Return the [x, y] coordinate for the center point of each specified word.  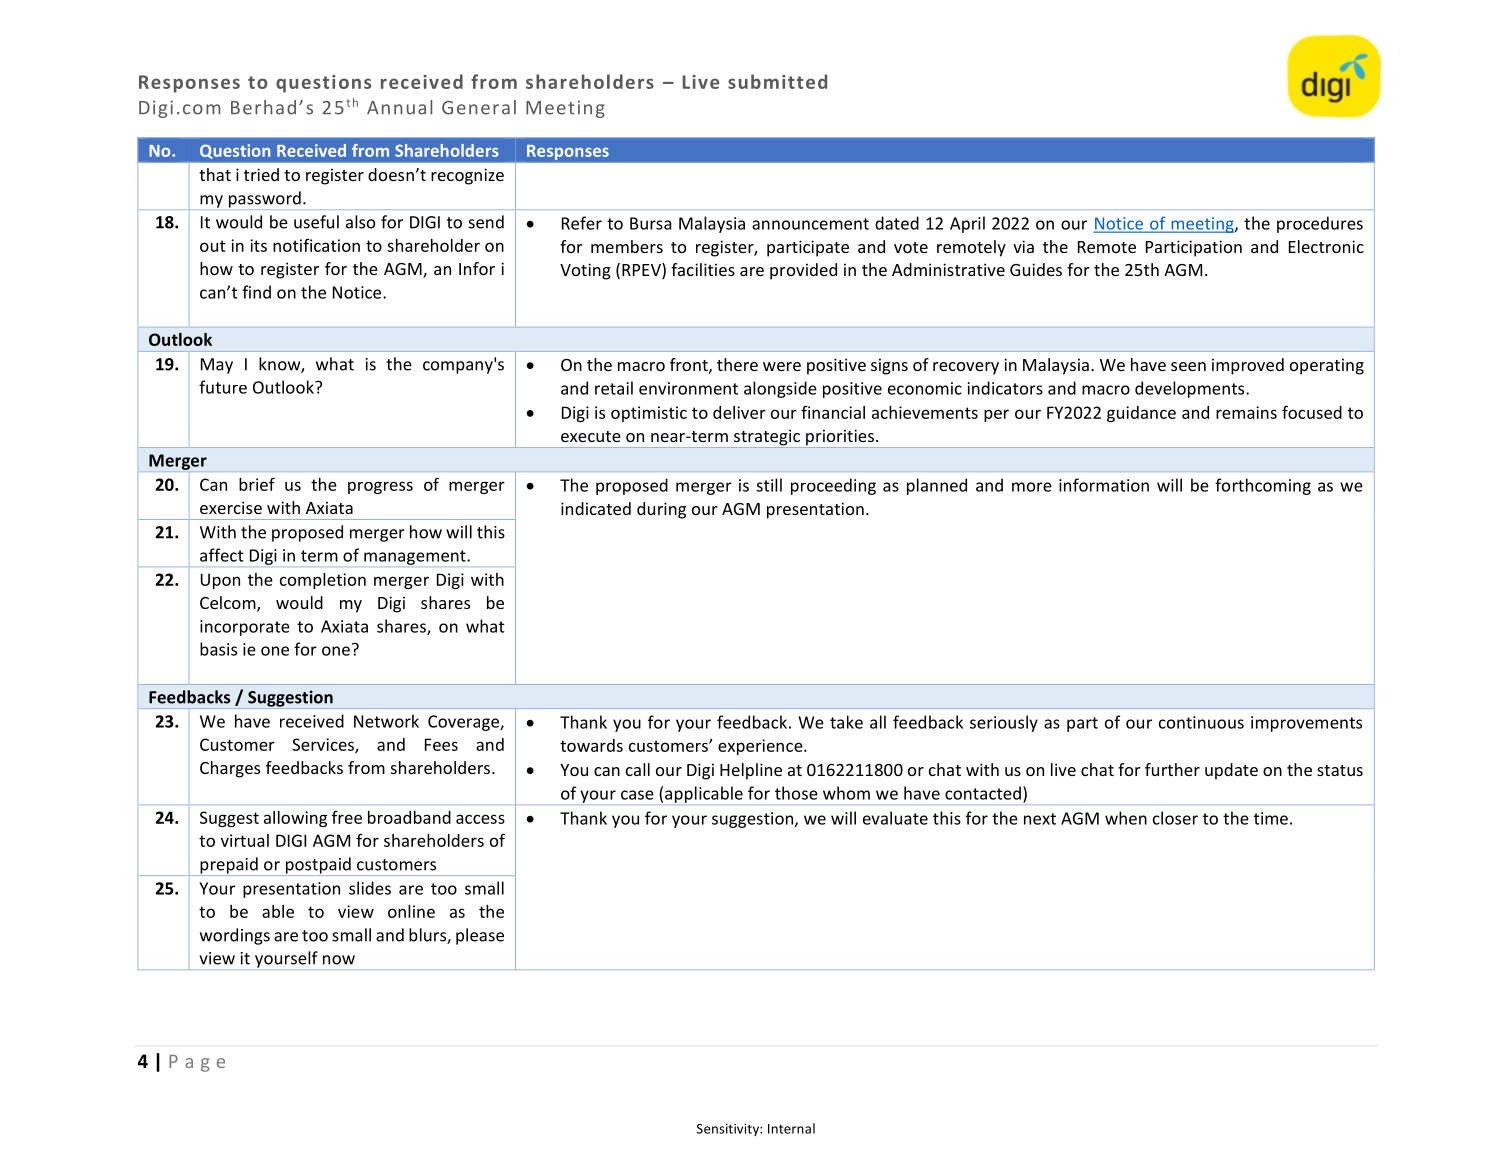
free [347, 817]
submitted [777, 81]
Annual [399, 107]
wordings [235, 936]
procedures [1320, 224]
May [217, 366]
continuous [1201, 722]
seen [1188, 366]
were [782, 366]
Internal [791, 1128]
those [796, 793]
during [661, 510]
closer [1175, 818]
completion [323, 581]
